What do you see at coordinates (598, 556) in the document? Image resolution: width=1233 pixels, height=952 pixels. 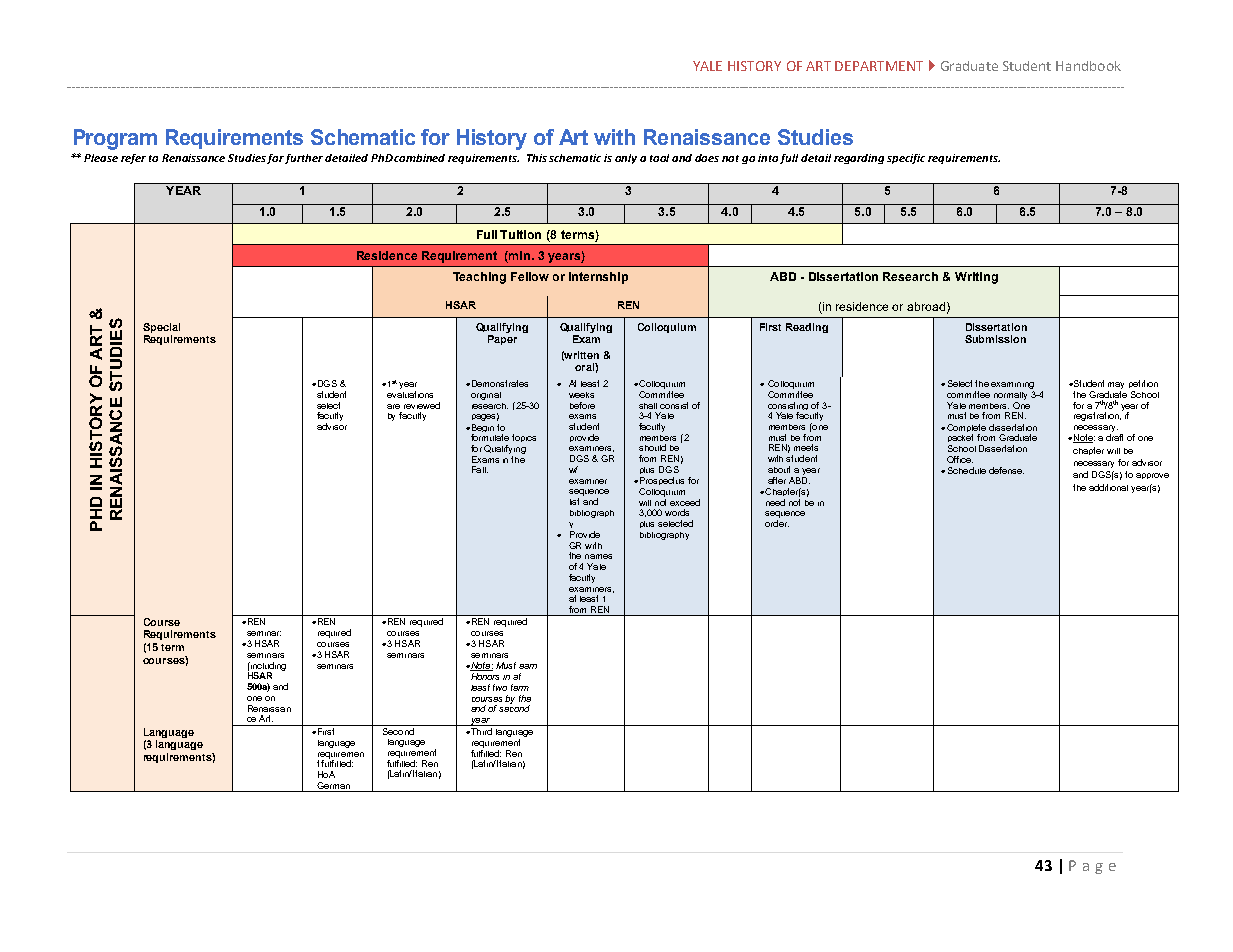 I see `names` at bounding box center [598, 556].
